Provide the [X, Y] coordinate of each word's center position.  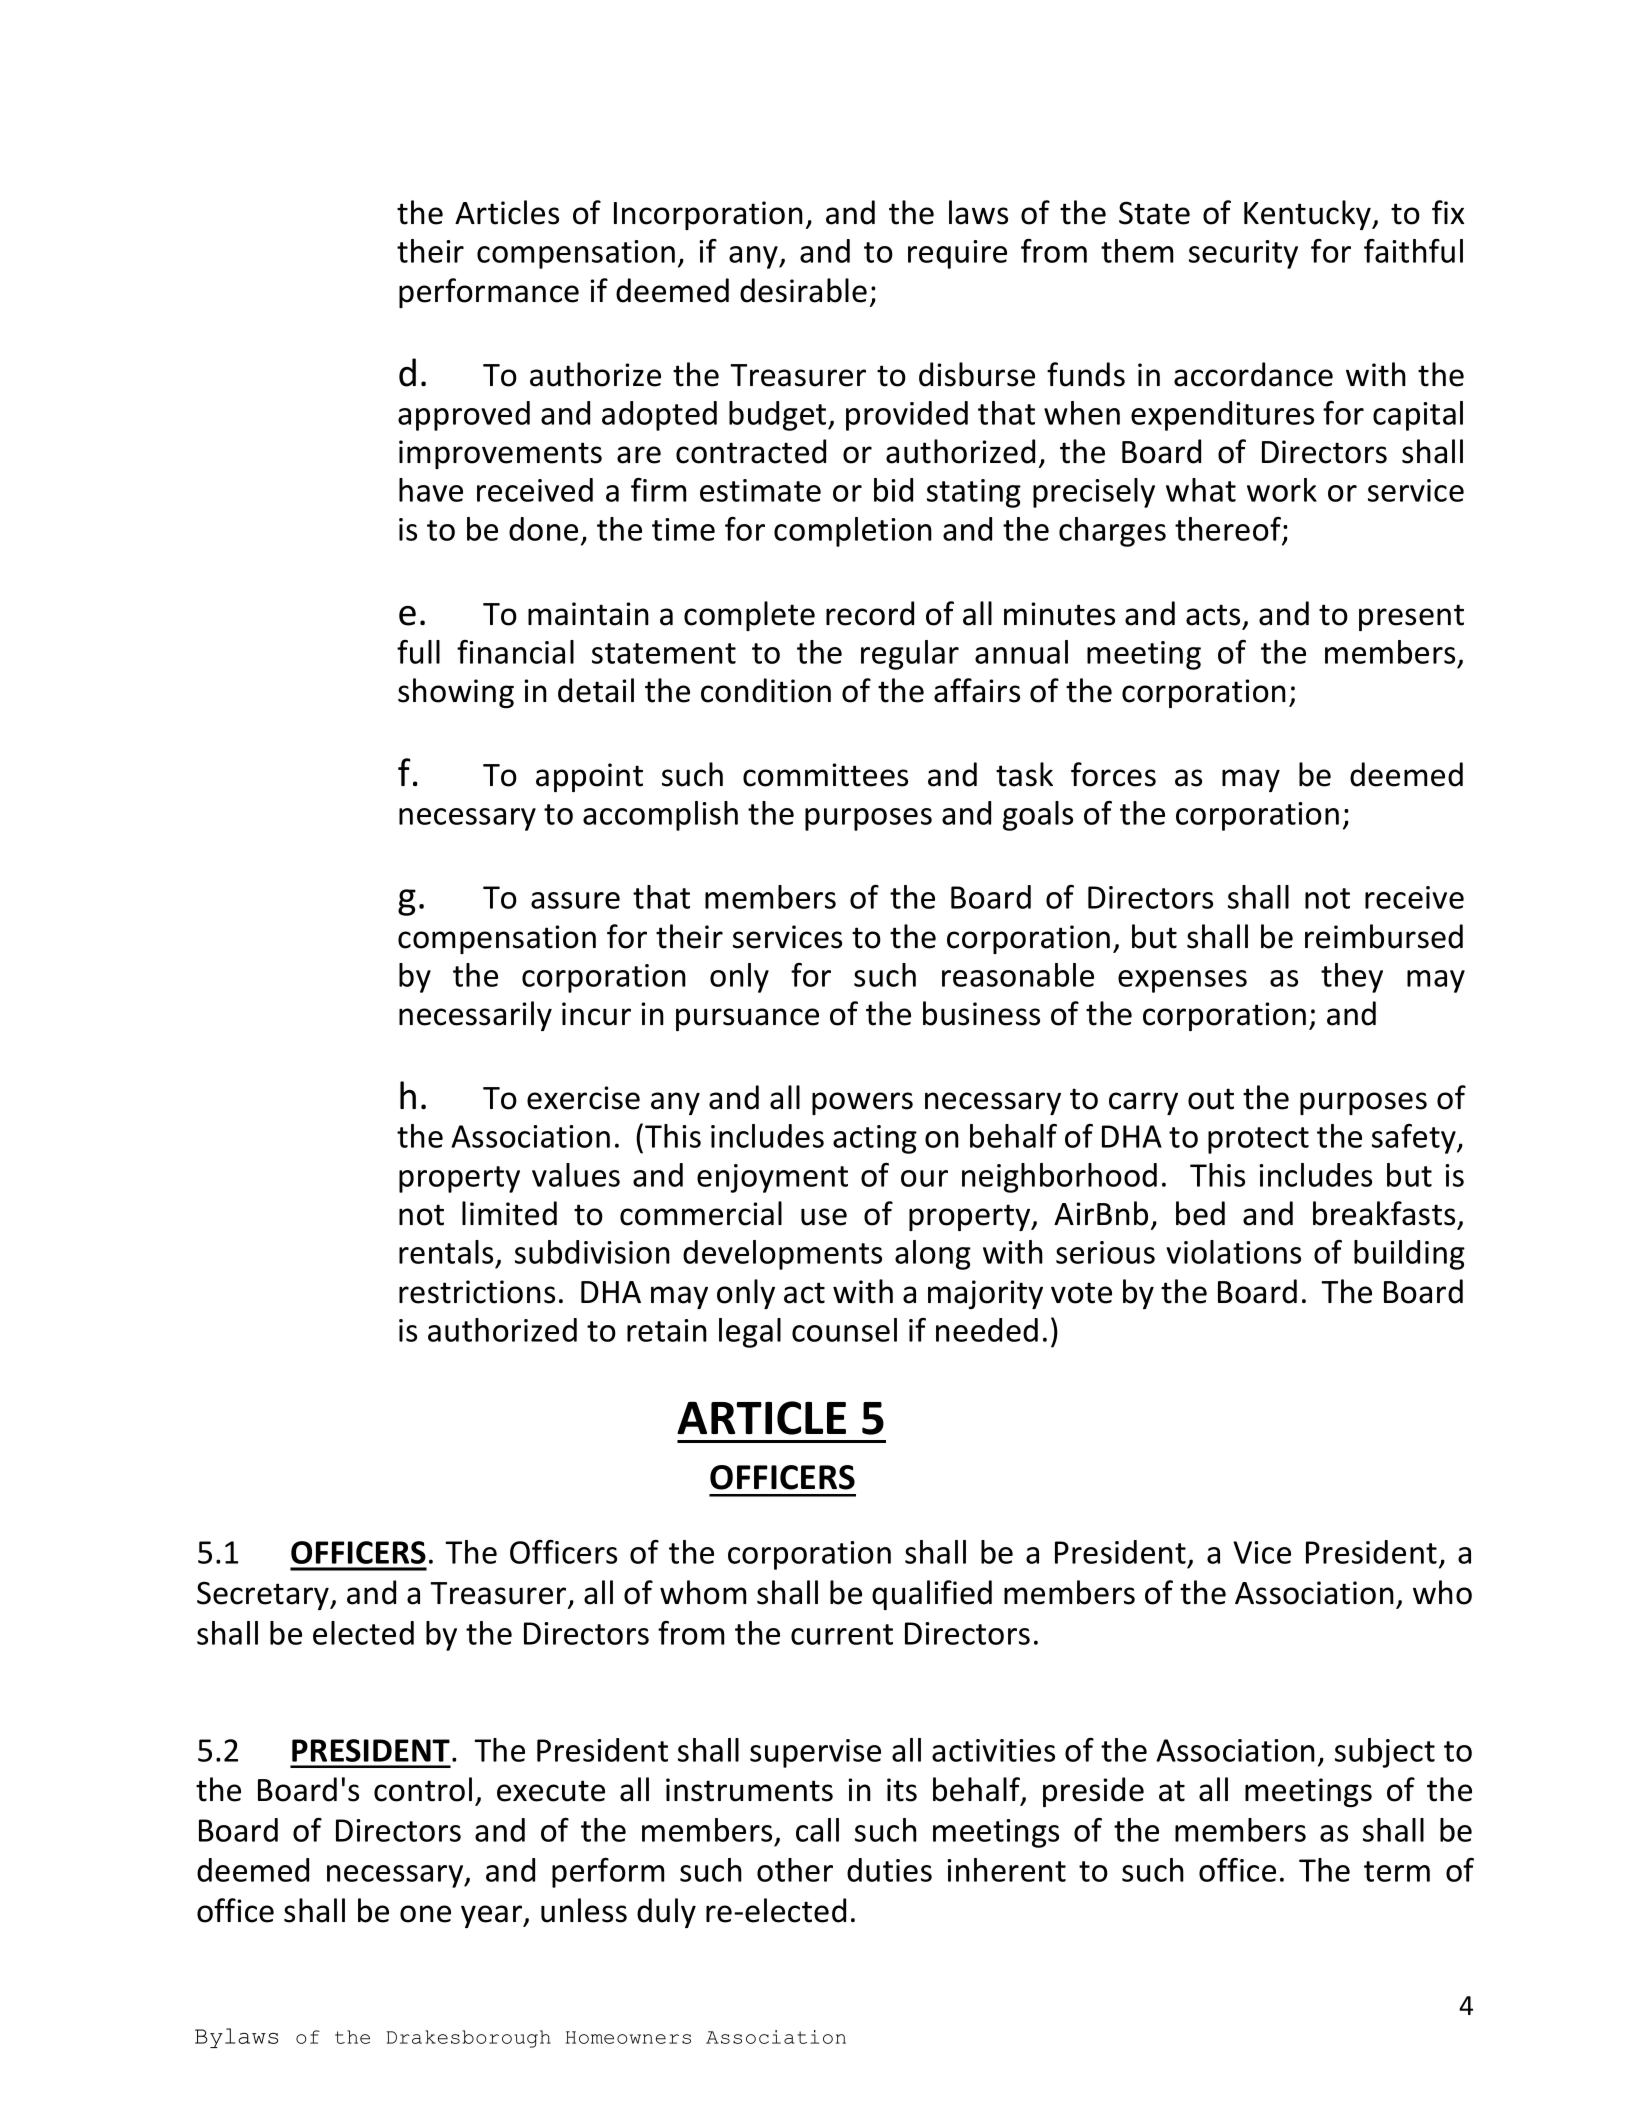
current [842, 1634]
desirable [803, 290]
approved [464, 416]
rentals [446, 1252]
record [870, 613]
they [1352, 978]
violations [1233, 1252]
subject [1385, 1753]
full [418, 652]
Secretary [264, 1595]
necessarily [475, 1016]
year [493, 1916]
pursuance [747, 1019]
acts [1213, 615]
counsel [844, 1330]
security [1243, 254]
